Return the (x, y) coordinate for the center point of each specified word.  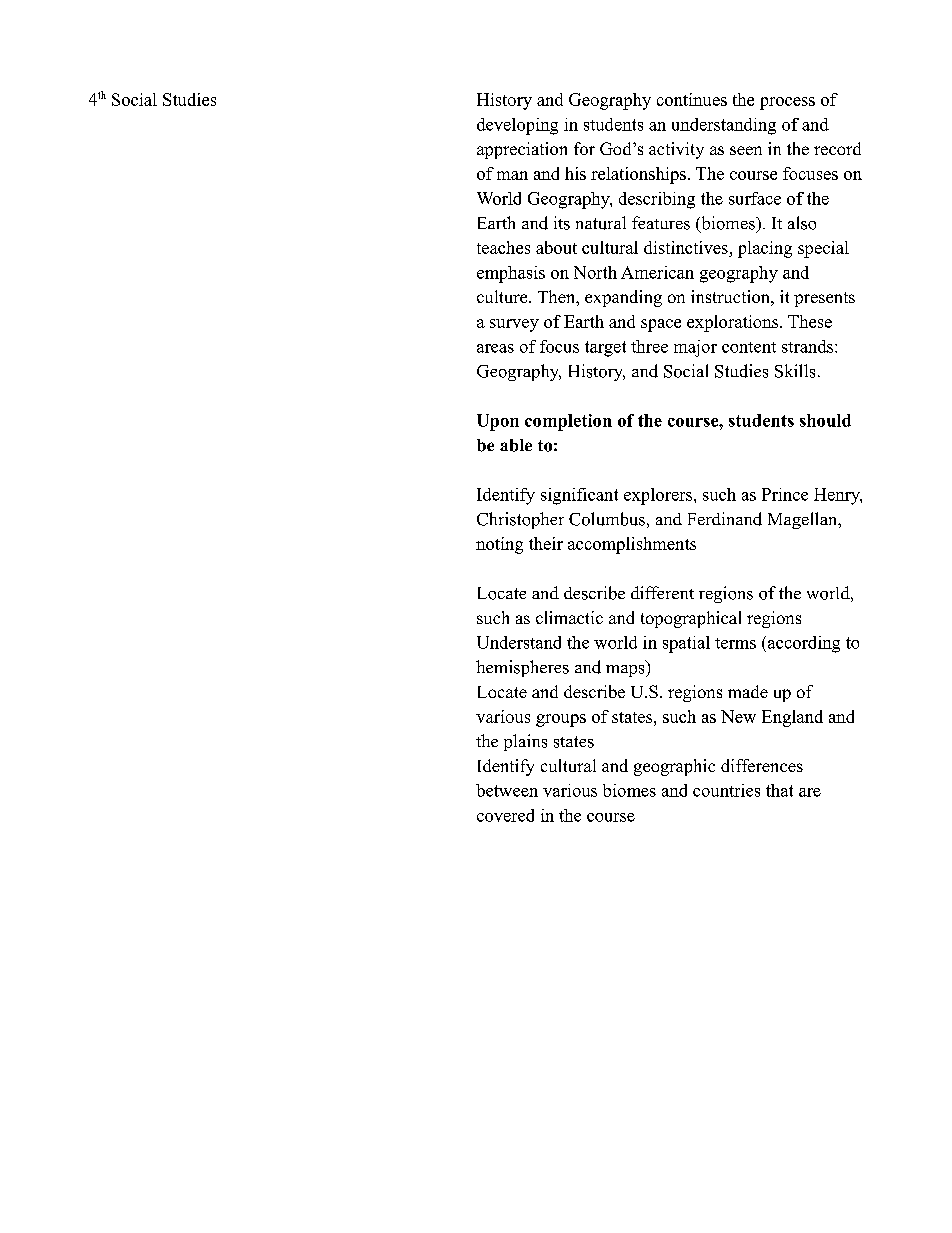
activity (676, 150)
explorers (659, 496)
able (516, 445)
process (787, 103)
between (507, 790)
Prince (785, 494)
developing (517, 126)
